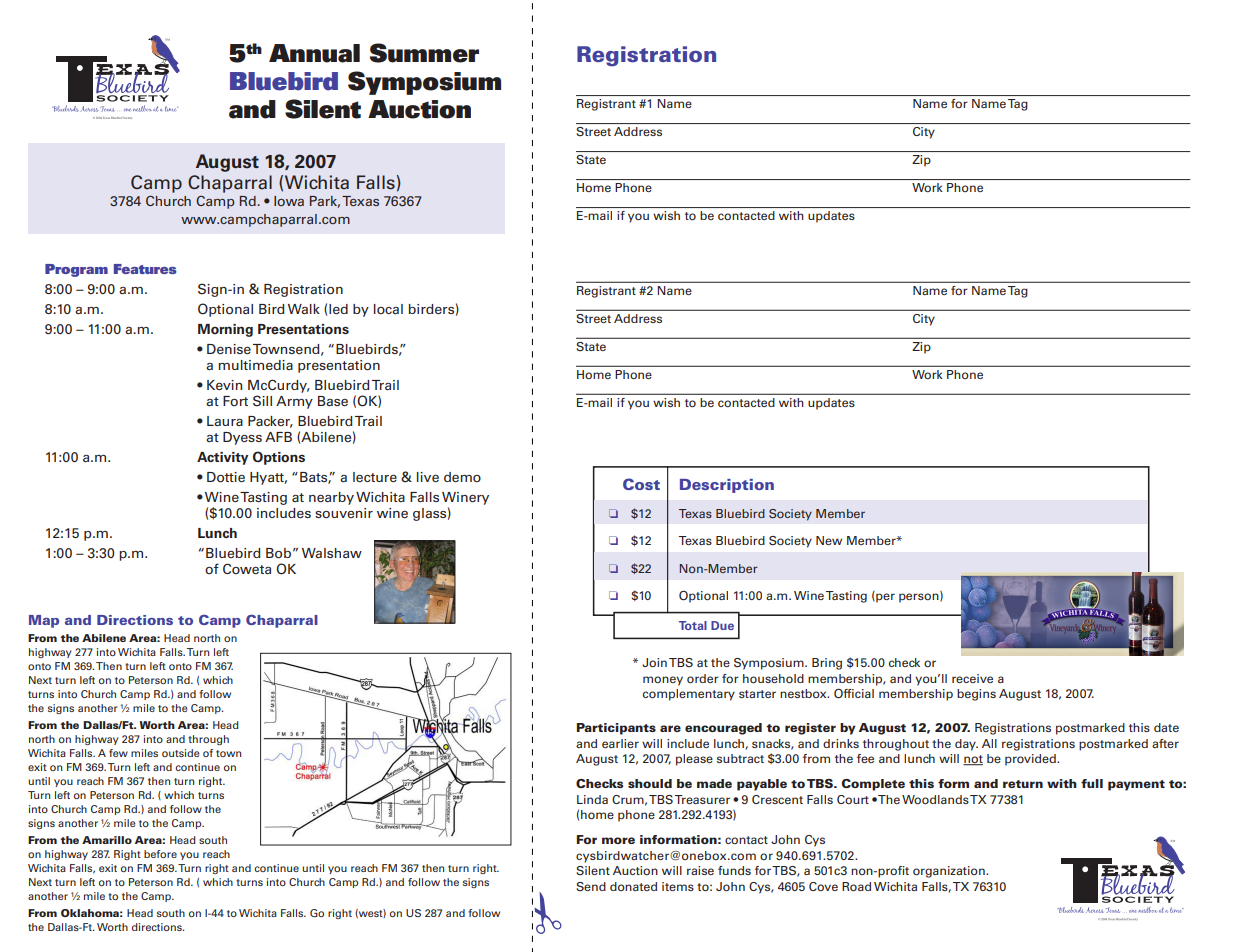  I want to click on more, so click(618, 840).
